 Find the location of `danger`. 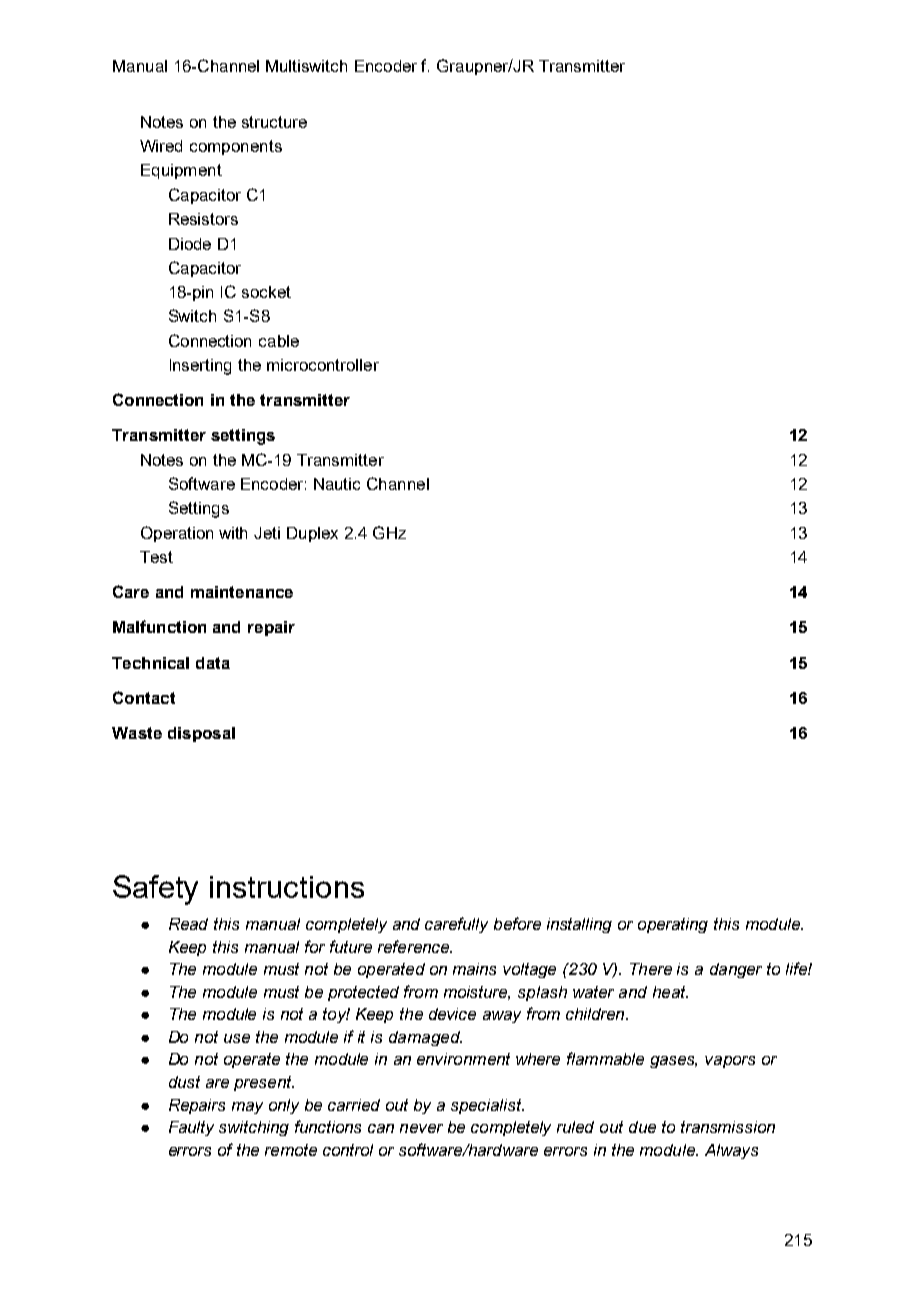

danger is located at coordinates (736, 970).
